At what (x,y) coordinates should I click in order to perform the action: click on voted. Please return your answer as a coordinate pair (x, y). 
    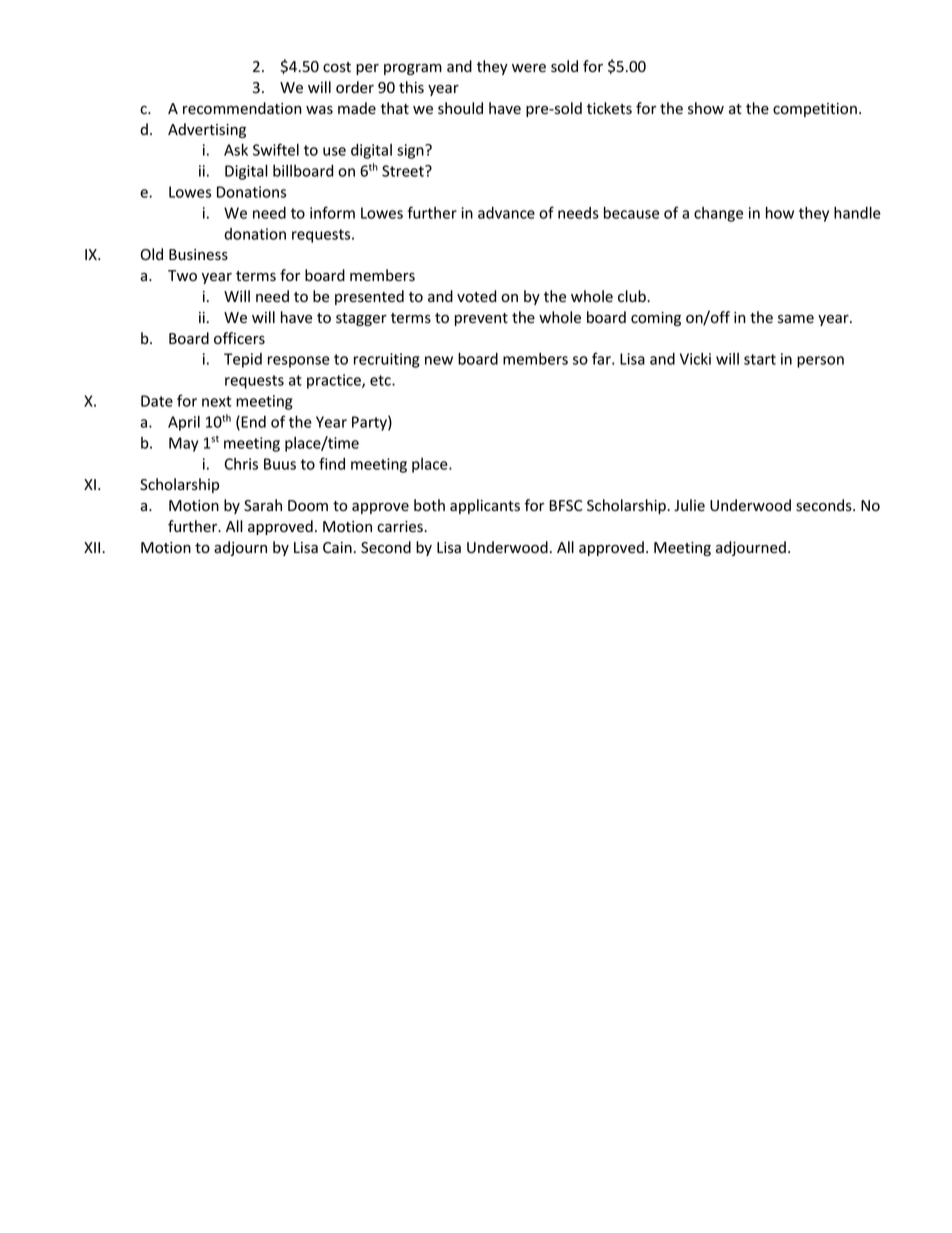
    Looking at the image, I should click on (476, 296).
